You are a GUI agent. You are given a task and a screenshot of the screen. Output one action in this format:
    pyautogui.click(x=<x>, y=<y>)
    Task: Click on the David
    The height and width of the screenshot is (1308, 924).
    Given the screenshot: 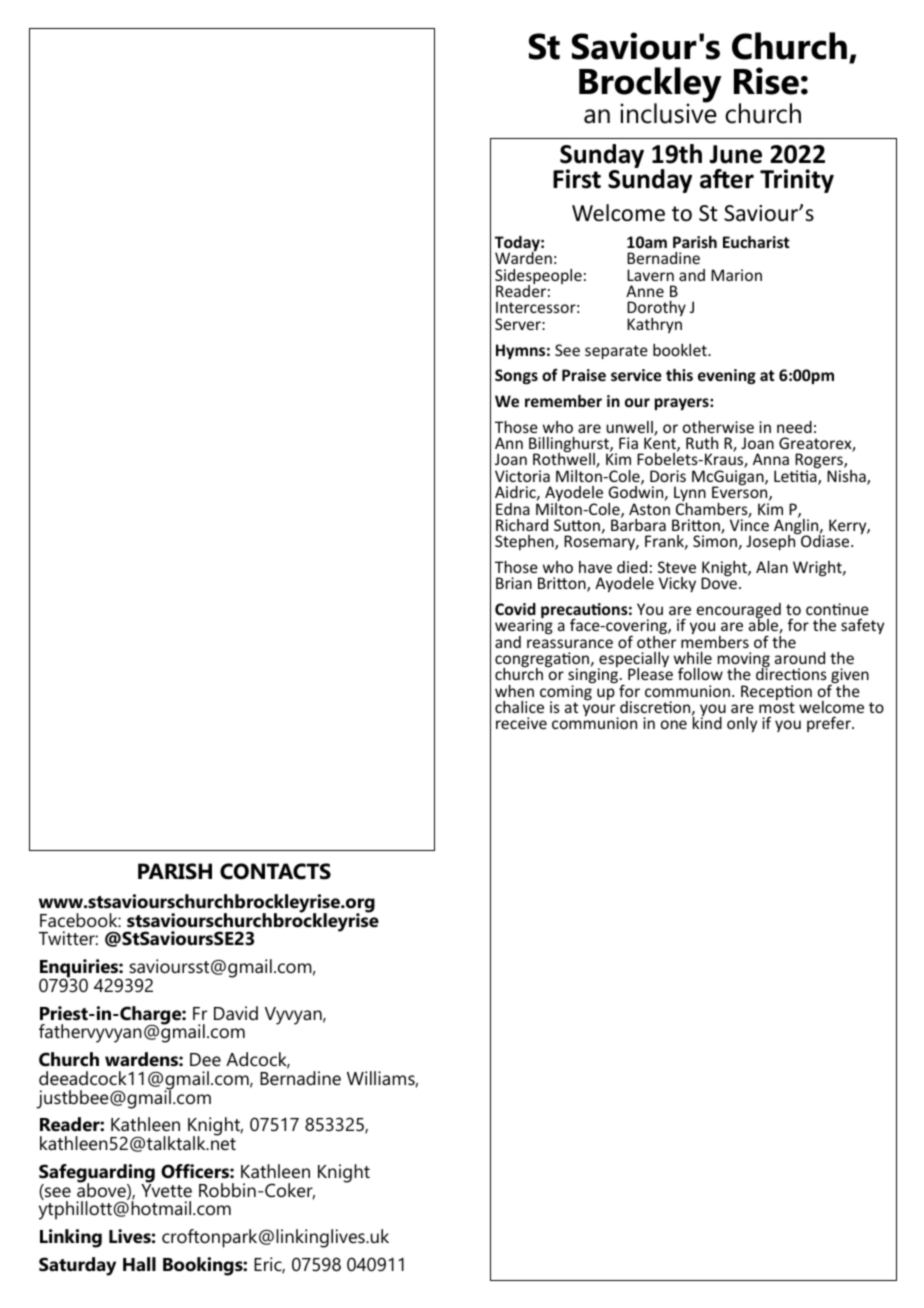 What is the action you would take?
    pyautogui.click(x=236, y=1013)
